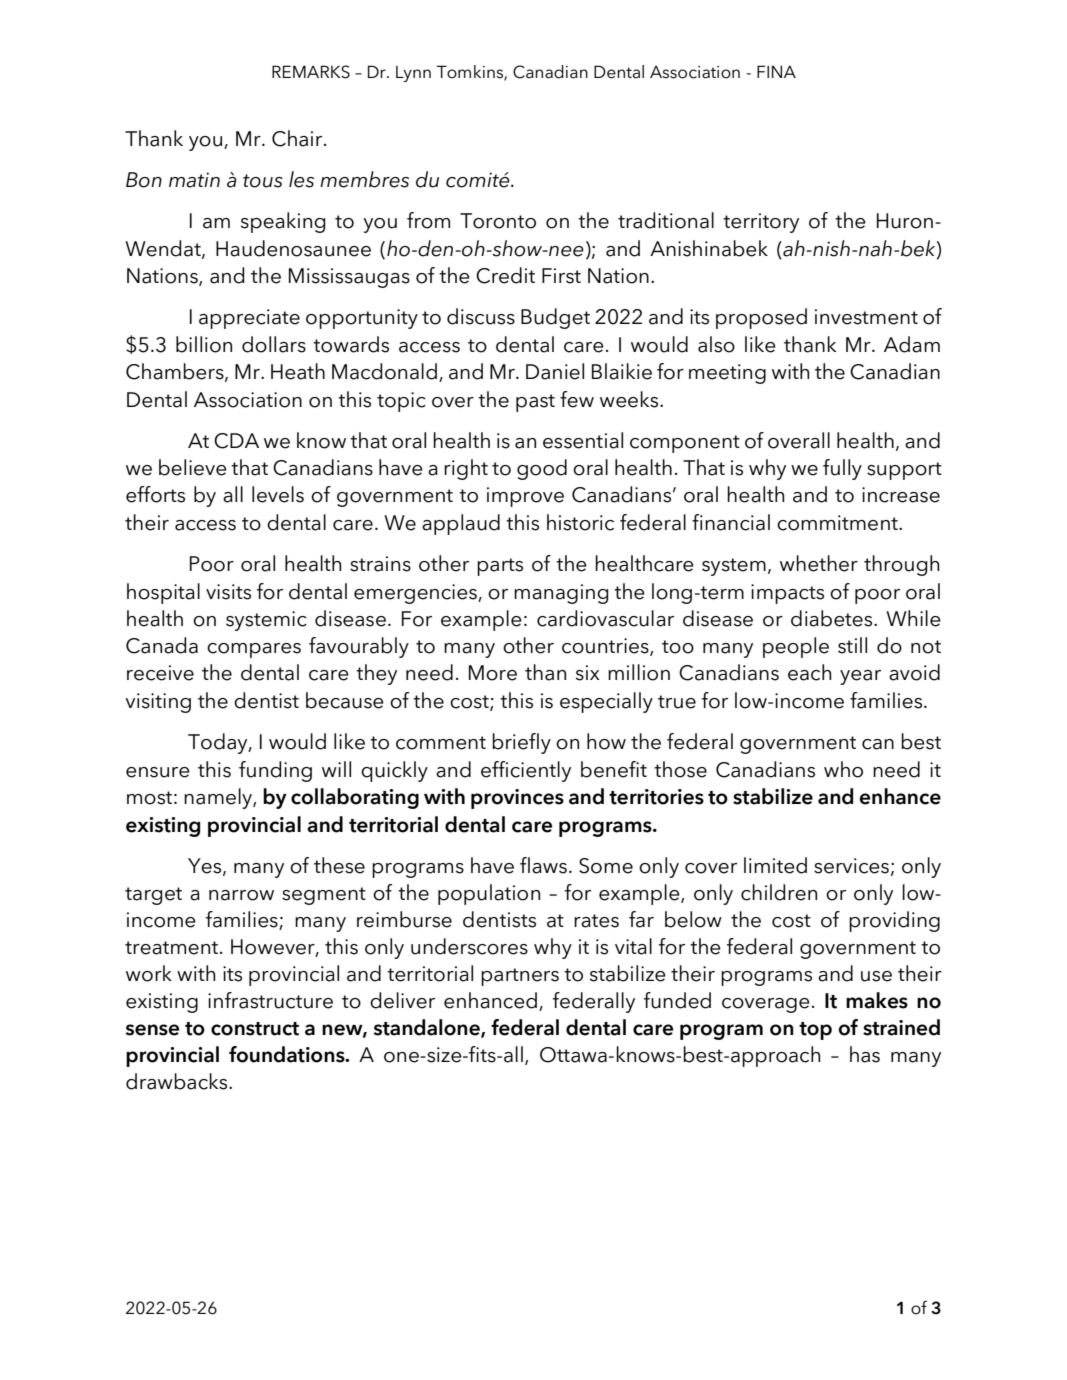 The width and height of the image is (1067, 1380). What do you see at coordinates (298, 138) in the image?
I see `Chair` at bounding box center [298, 138].
